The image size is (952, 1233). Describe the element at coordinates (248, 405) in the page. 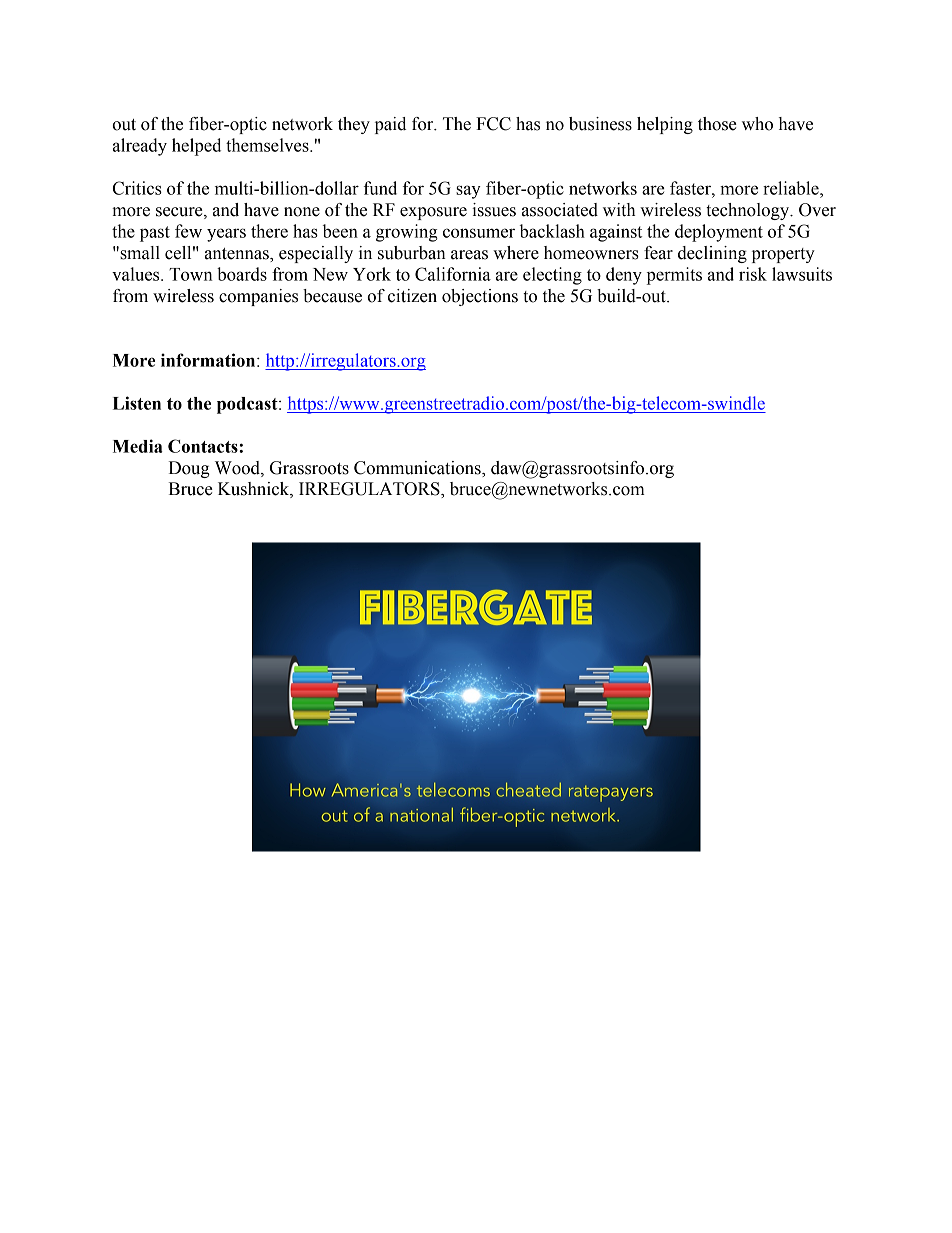

I see `podcast` at that location.
